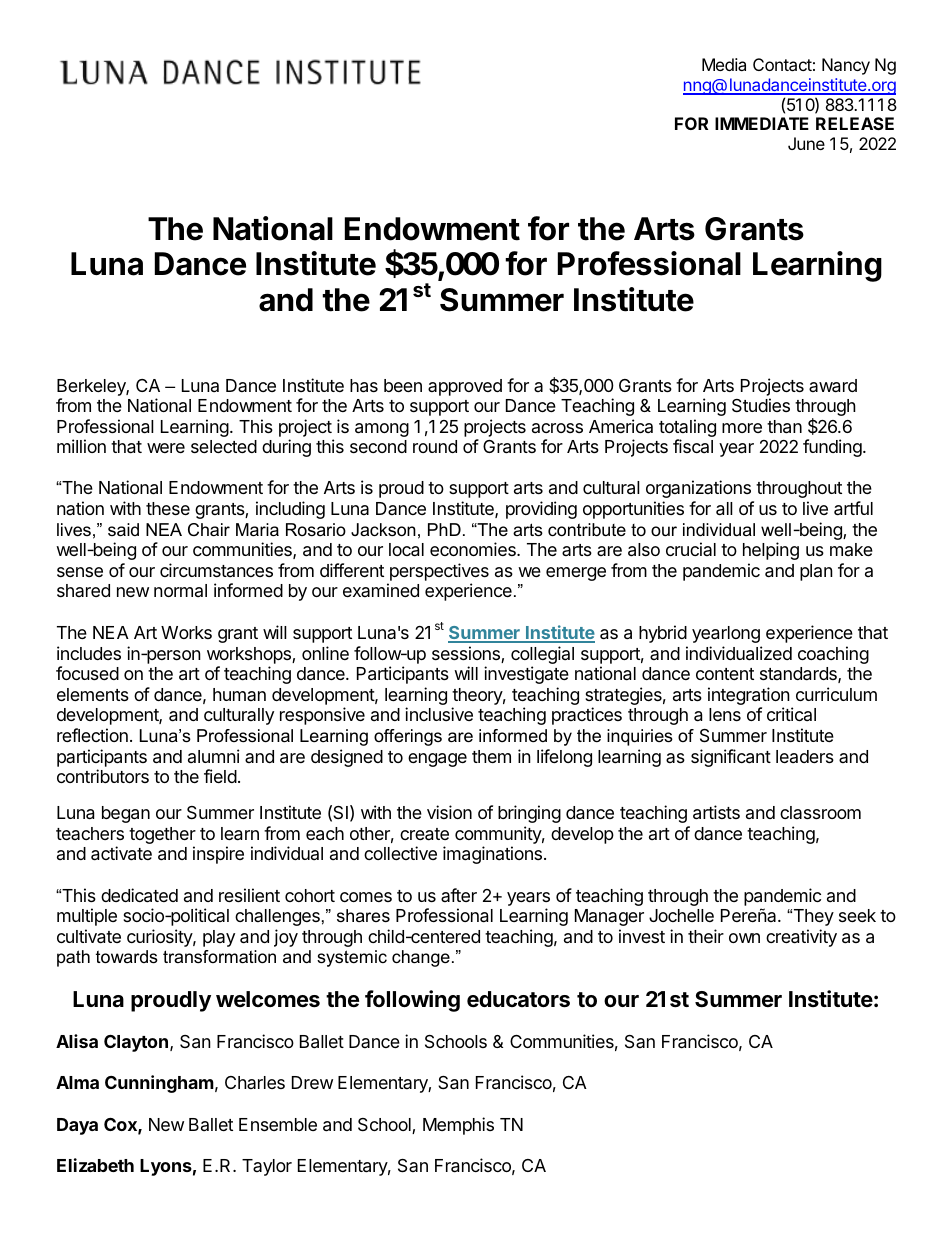 This screenshot has width=952, height=1233. What do you see at coordinates (126, 814) in the screenshot?
I see `began` at bounding box center [126, 814].
